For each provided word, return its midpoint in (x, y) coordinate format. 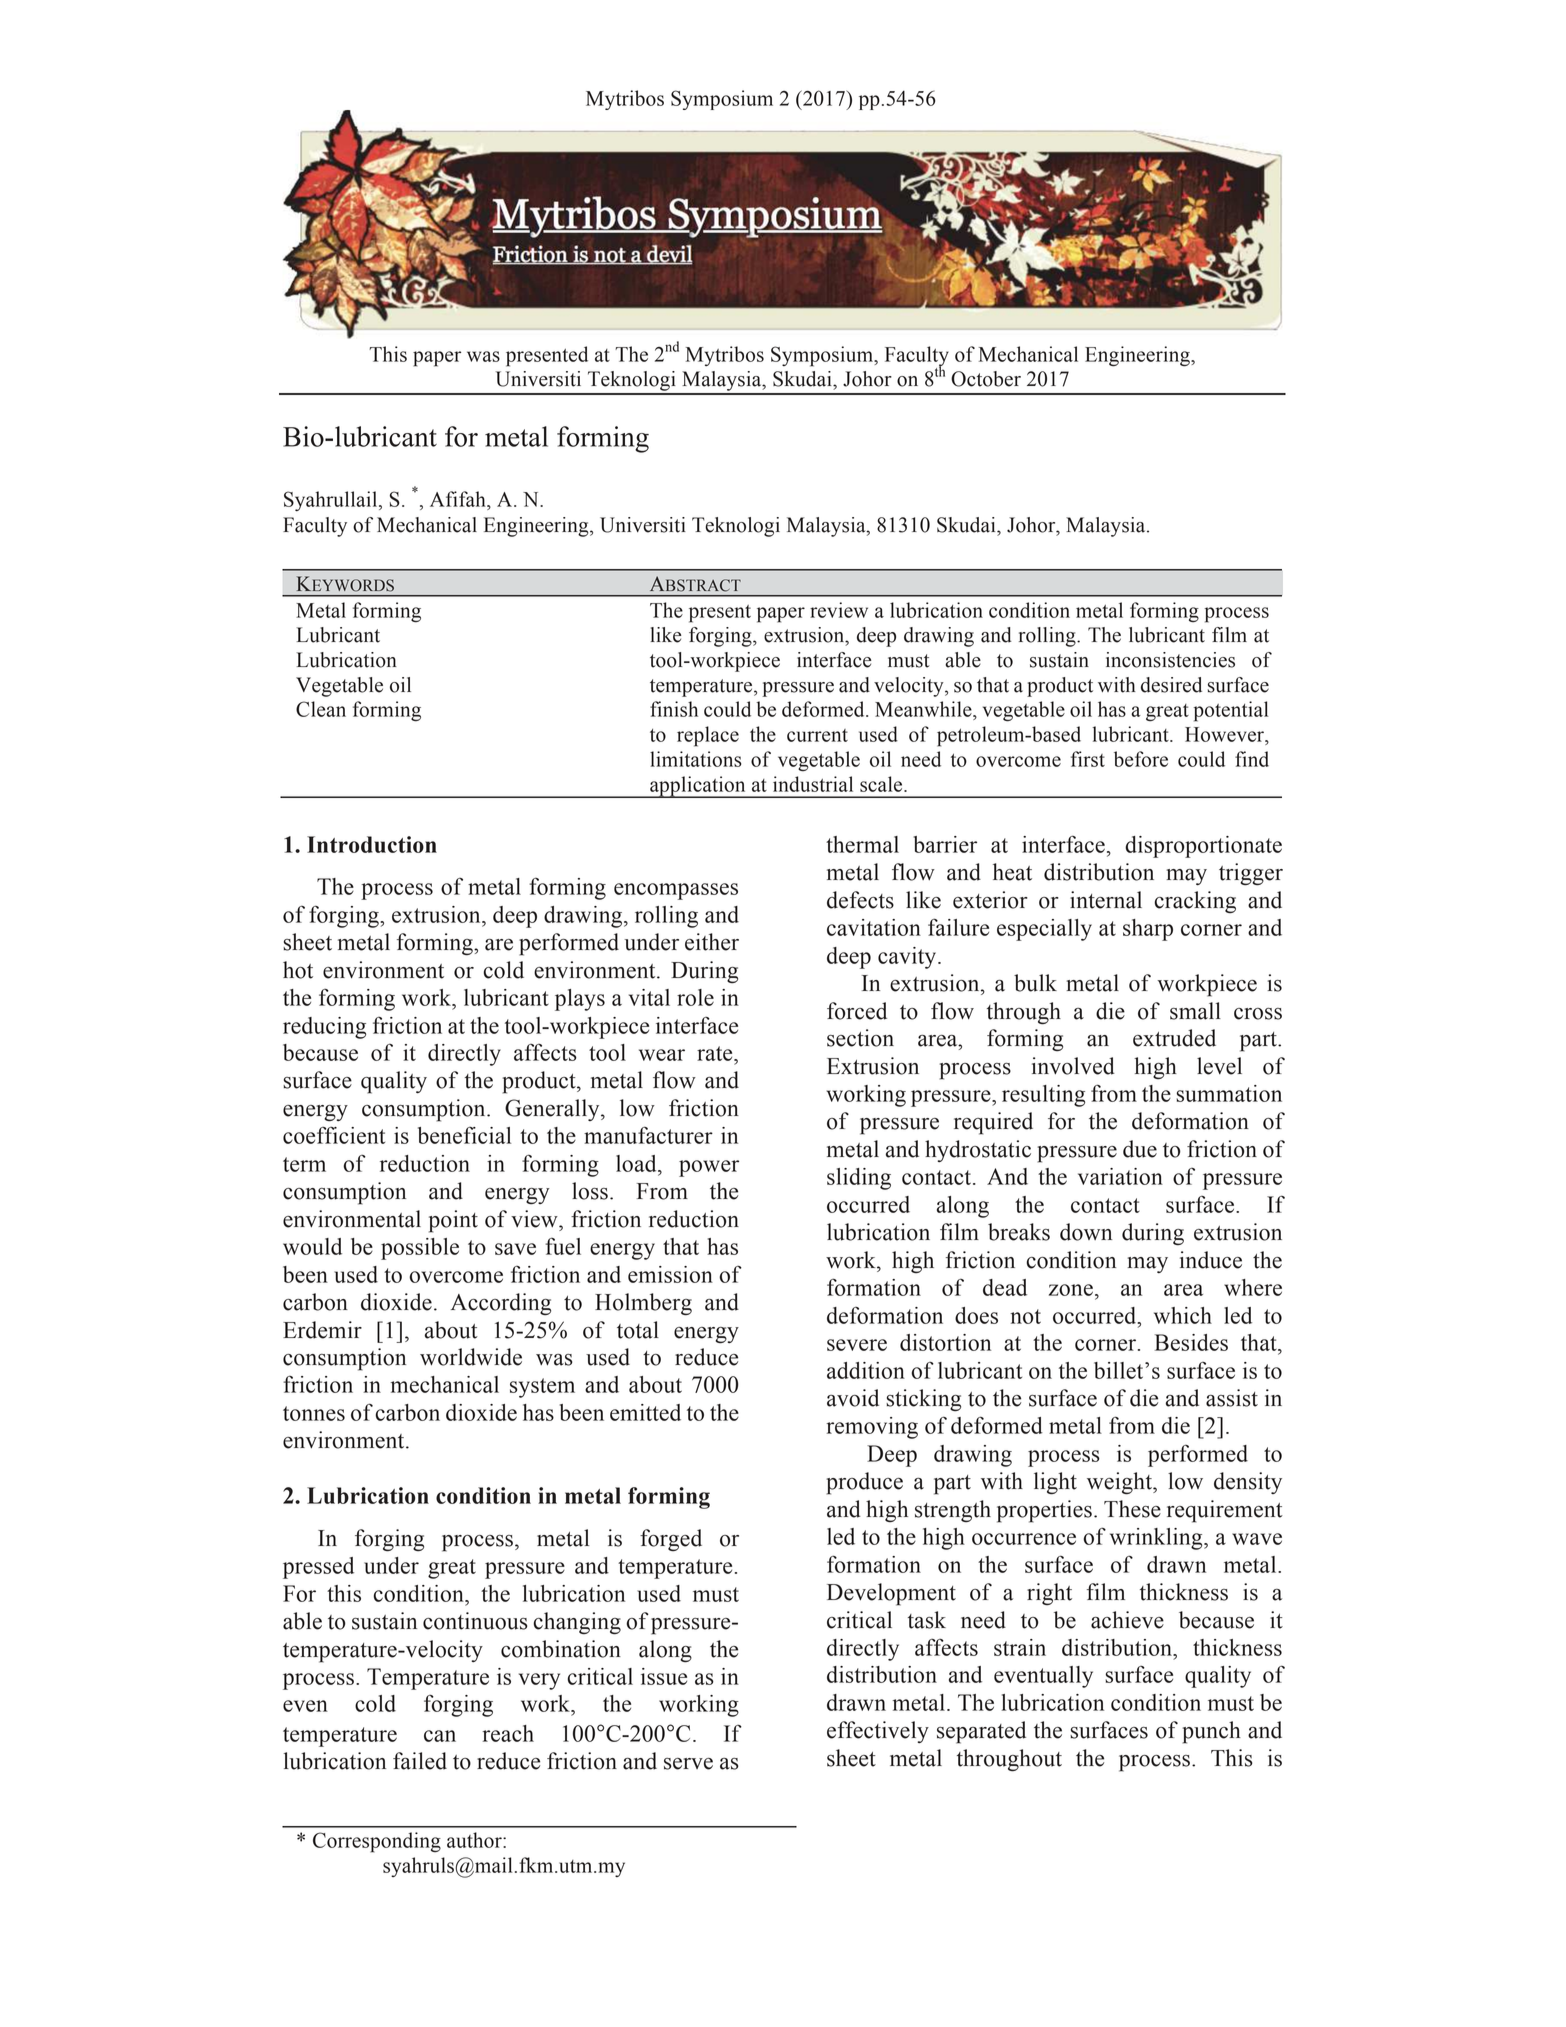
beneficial (464, 1135)
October (986, 379)
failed (420, 1761)
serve (688, 1764)
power (709, 1168)
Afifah (459, 499)
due (1140, 1149)
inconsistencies (1170, 660)
